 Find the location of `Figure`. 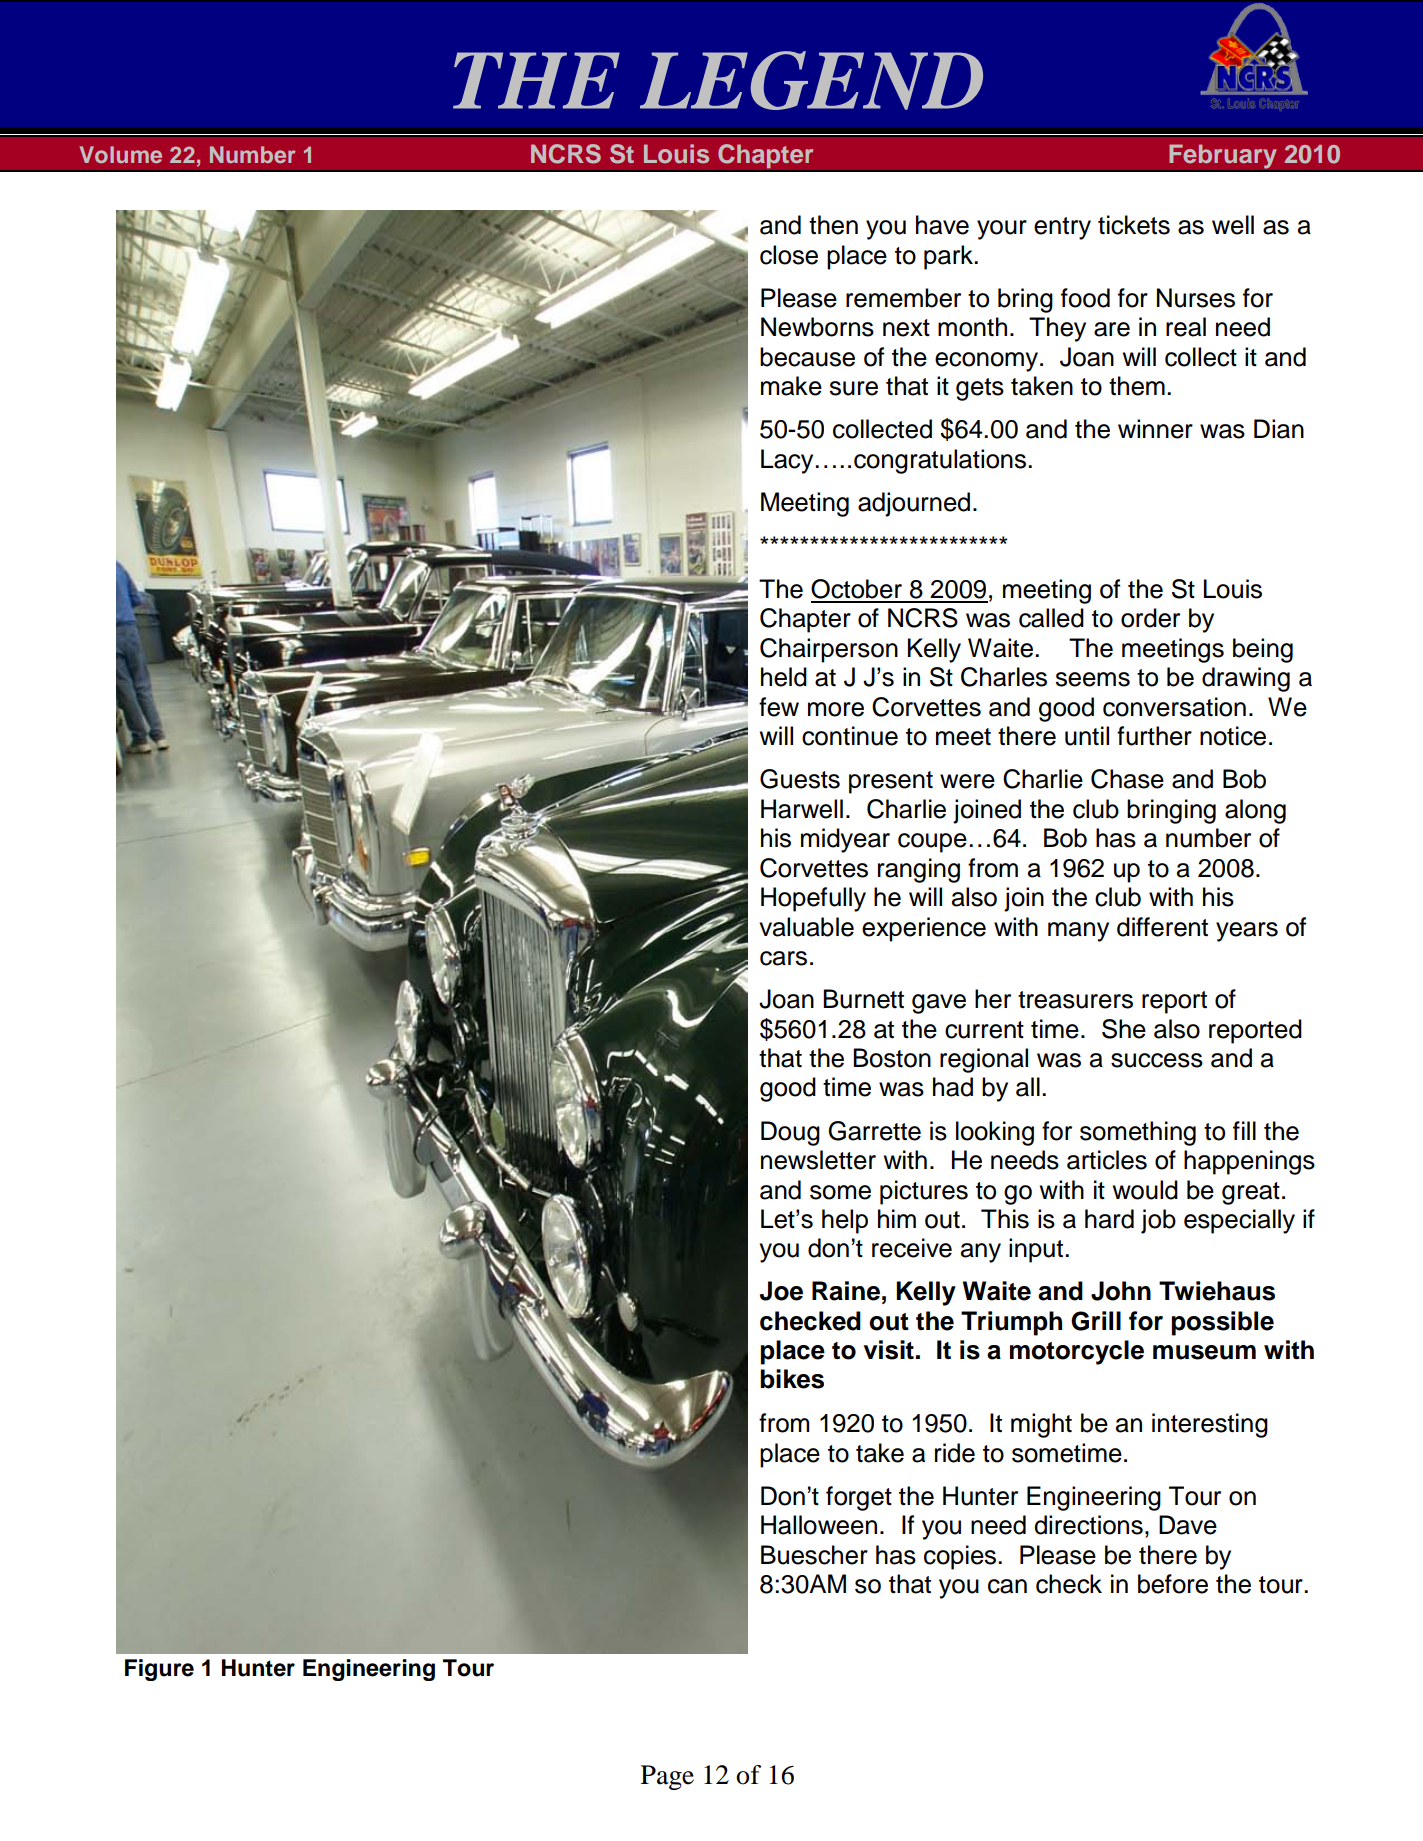

Figure is located at coordinates (159, 1670).
